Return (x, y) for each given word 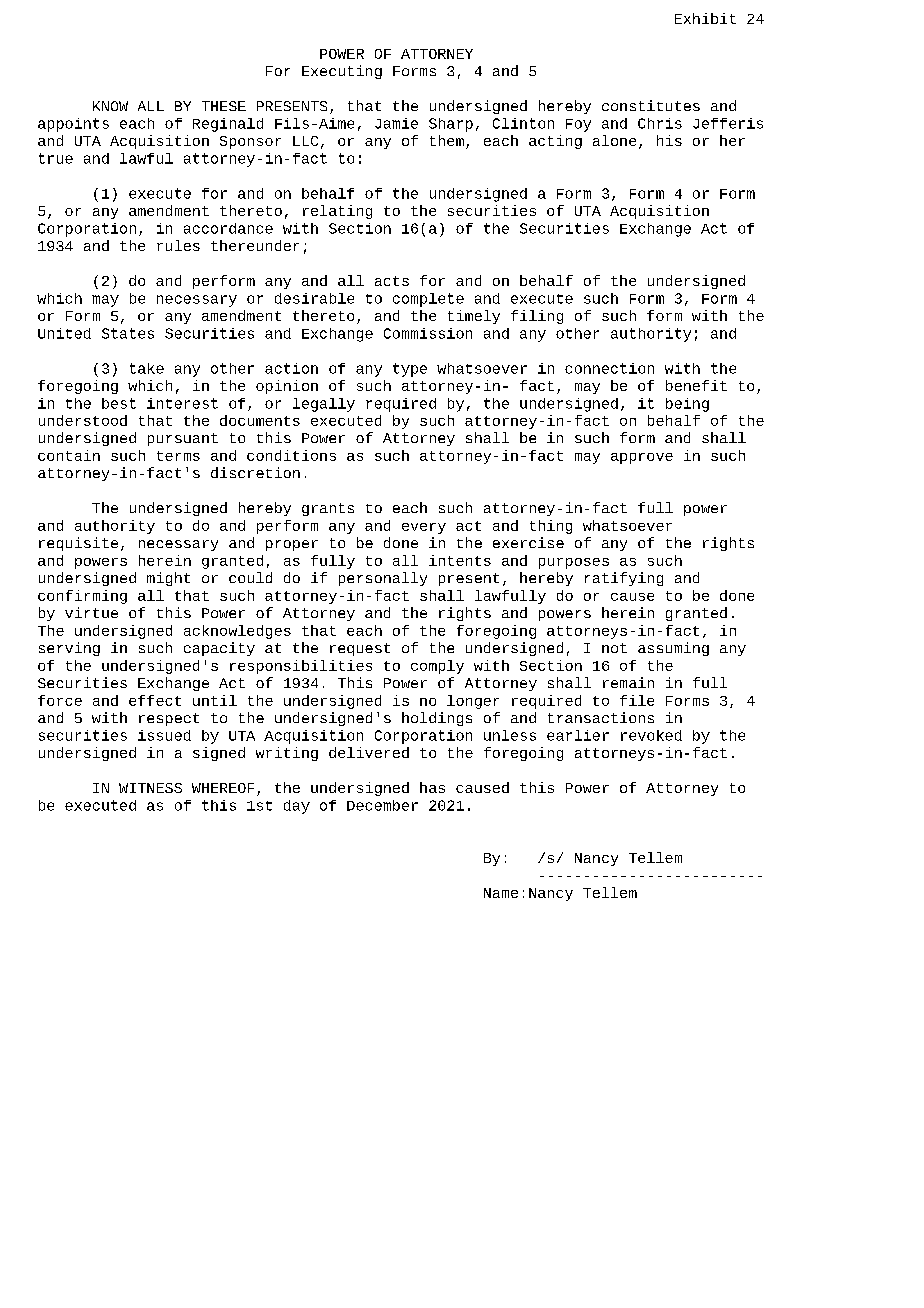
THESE (224, 106)
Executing (342, 72)
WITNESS (150, 788)
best (119, 403)
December (382, 805)
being (687, 405)
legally (324, 405)
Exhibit (705, 18)
